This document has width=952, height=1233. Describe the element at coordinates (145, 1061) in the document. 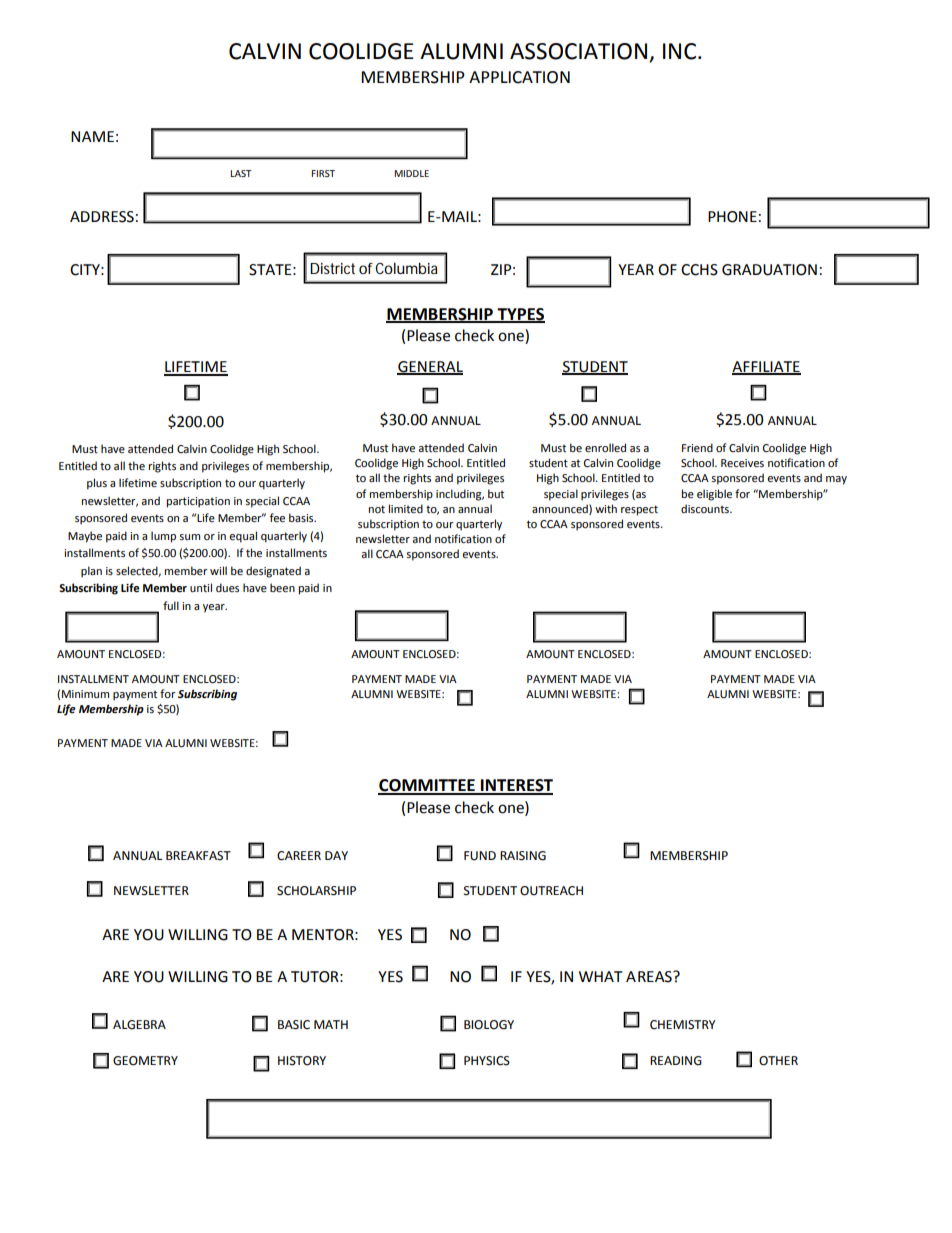

I see `GEOMETRY` at that location.
